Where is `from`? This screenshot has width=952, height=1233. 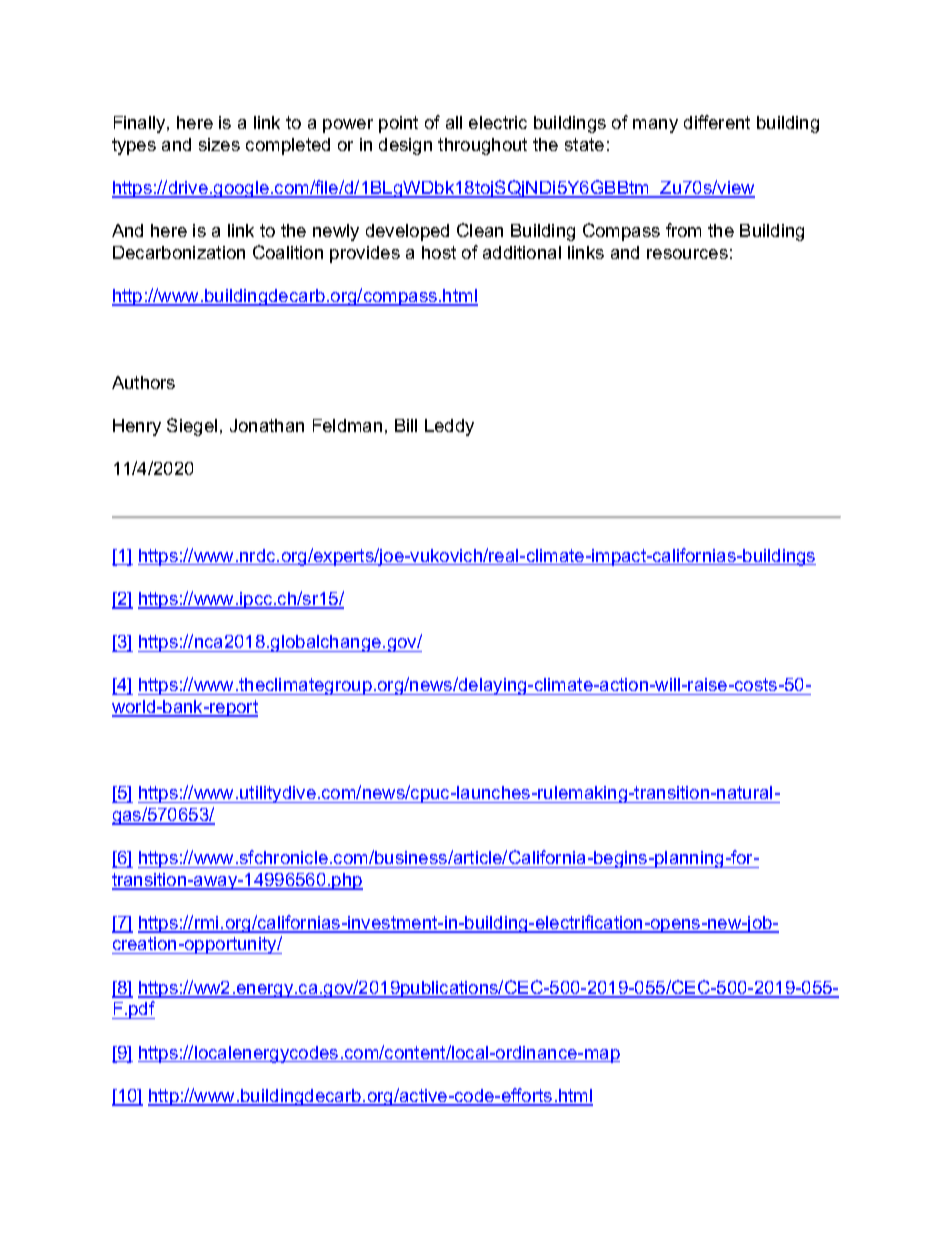
from is located at coordinates (683, 230).
